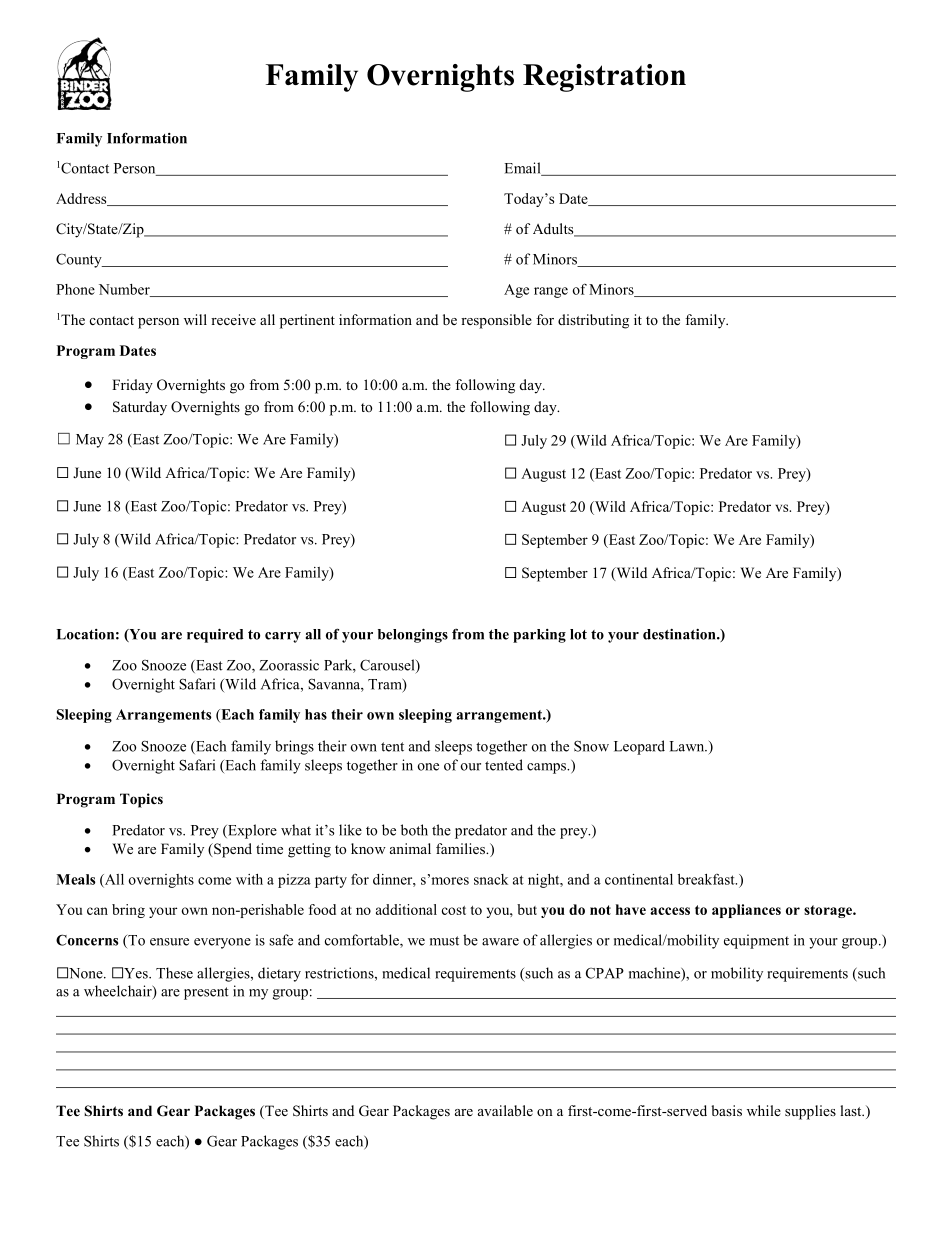 Image resolution: width=952 pixels, height=1233 pixels. What do you see at coordinates (140, 408) in the screenshot?
I see `Saturday` at bounding box center [140, 408].
